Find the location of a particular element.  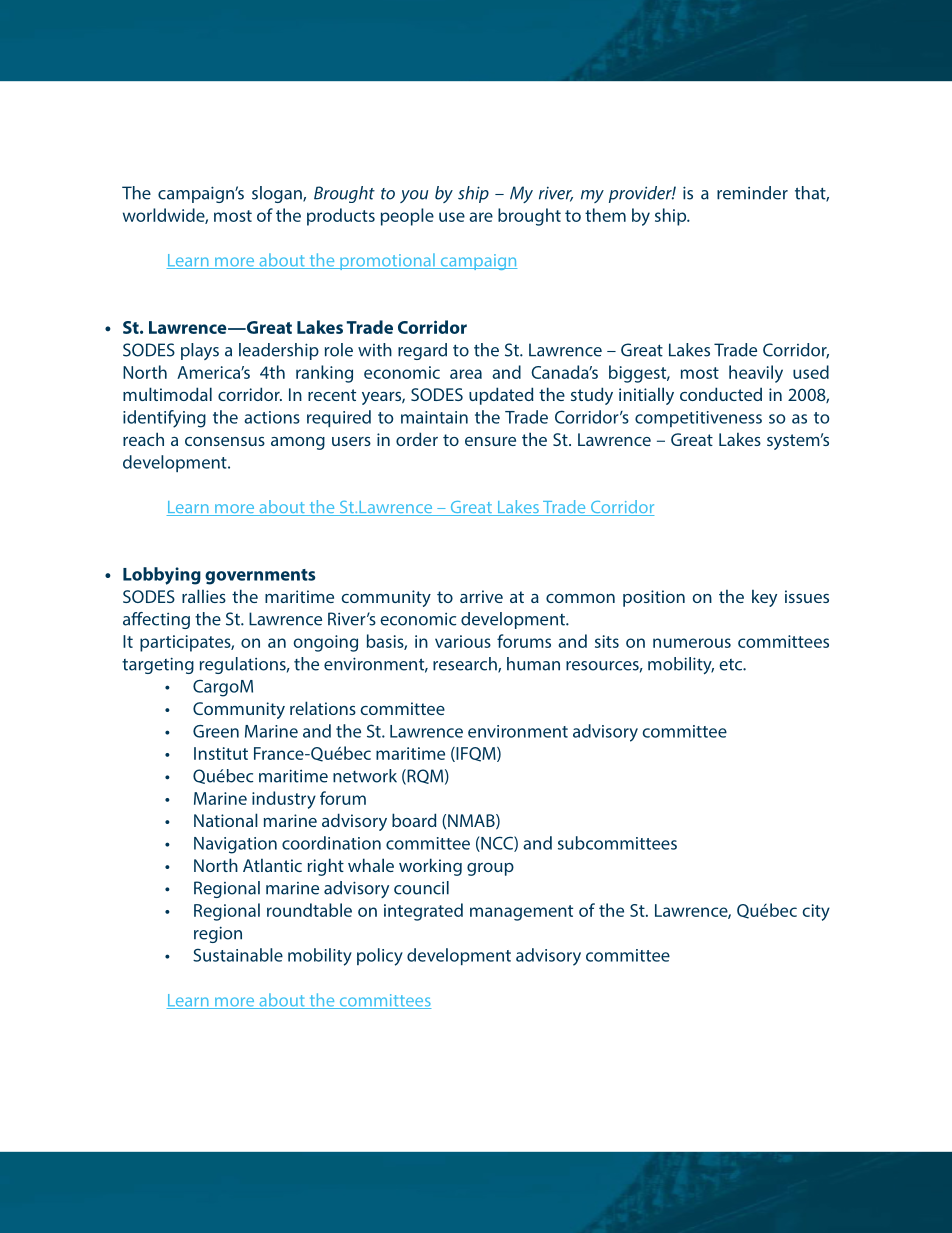

board is located at coordinates (414, 820).
